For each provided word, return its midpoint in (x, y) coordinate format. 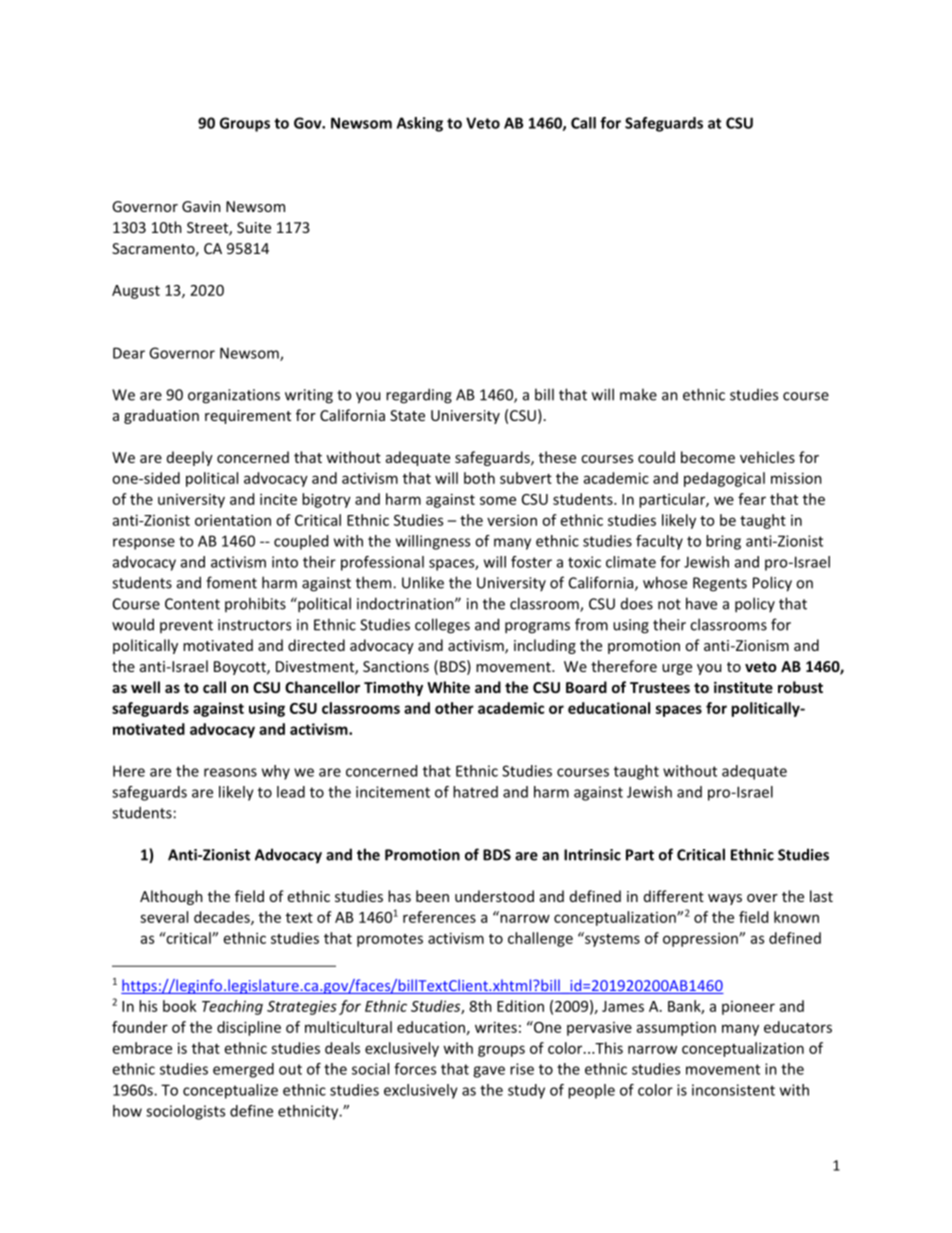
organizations (234, 396)
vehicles (767, 457)
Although (171, 897)
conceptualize (230, 1091)
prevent (186, 626)
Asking (420, 124)
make (638, 394)
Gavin (201, 206)
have (701, 603)
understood (494, 896)
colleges (442, 626)
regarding (419, 396)
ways (725, 899)
